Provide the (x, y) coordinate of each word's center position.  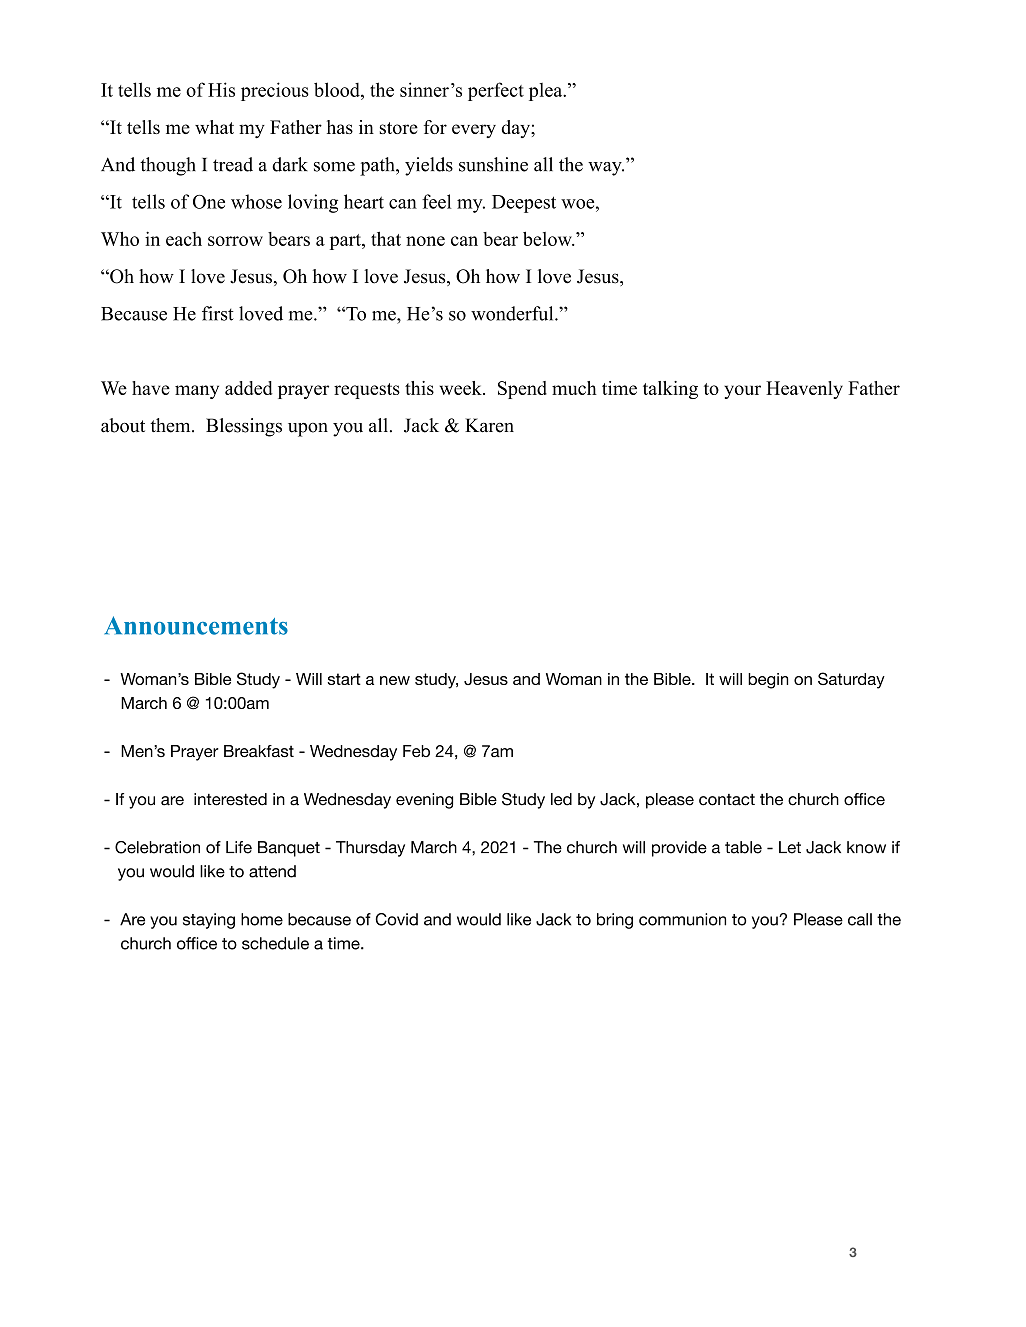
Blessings (244, 427)
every (474, 131)
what (214, 127)
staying (209, 921)
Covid (396, 919)
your (742, 392)
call (860, 919)
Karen (489, 425)
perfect (496, 91)
